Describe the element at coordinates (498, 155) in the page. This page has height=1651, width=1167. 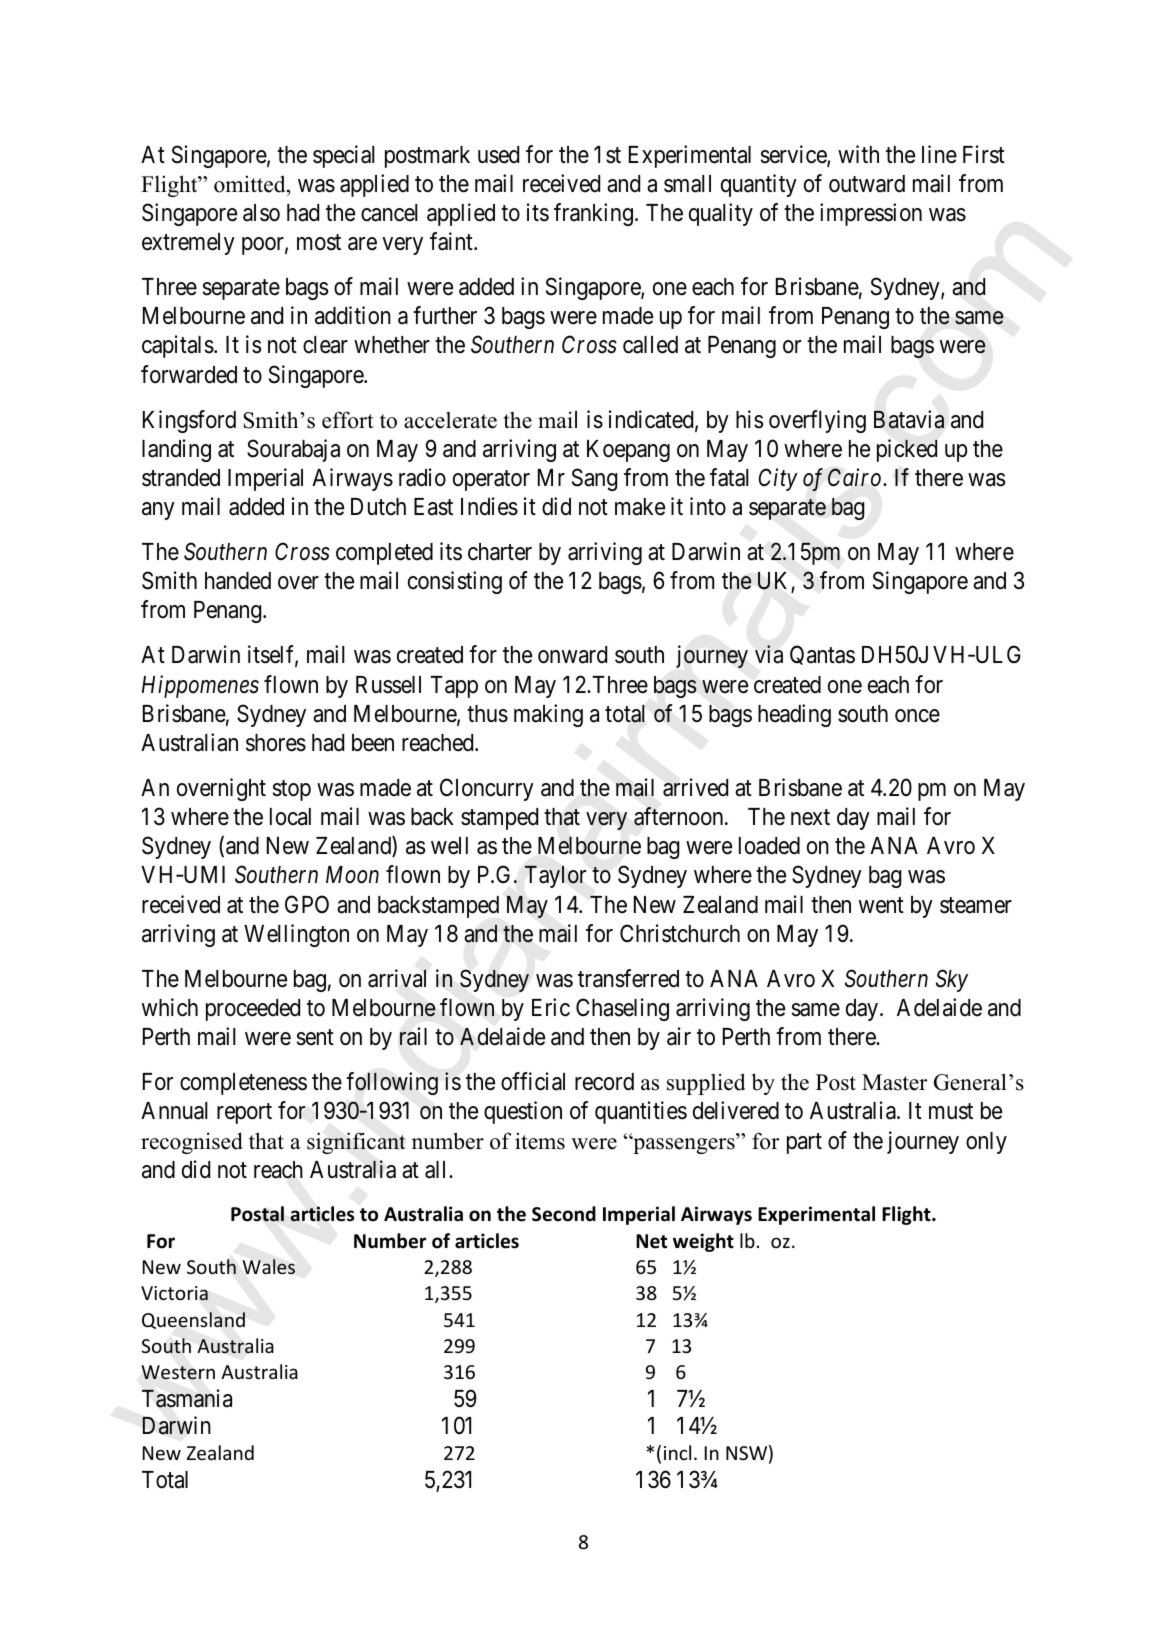
I see `used` at that location.
